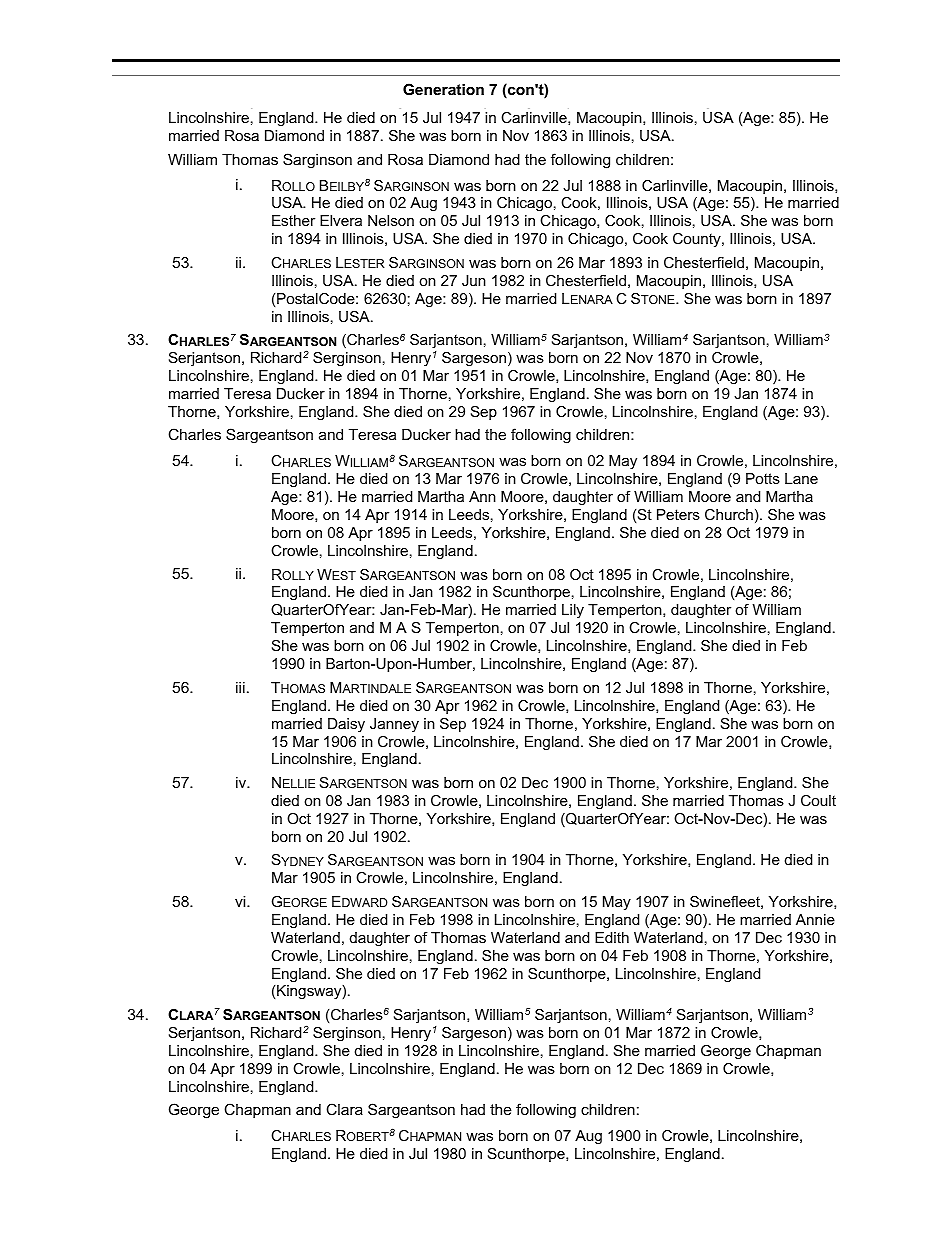  Describe the element at coordinates (763, 478) in the image. I see `Potts` at that location.
